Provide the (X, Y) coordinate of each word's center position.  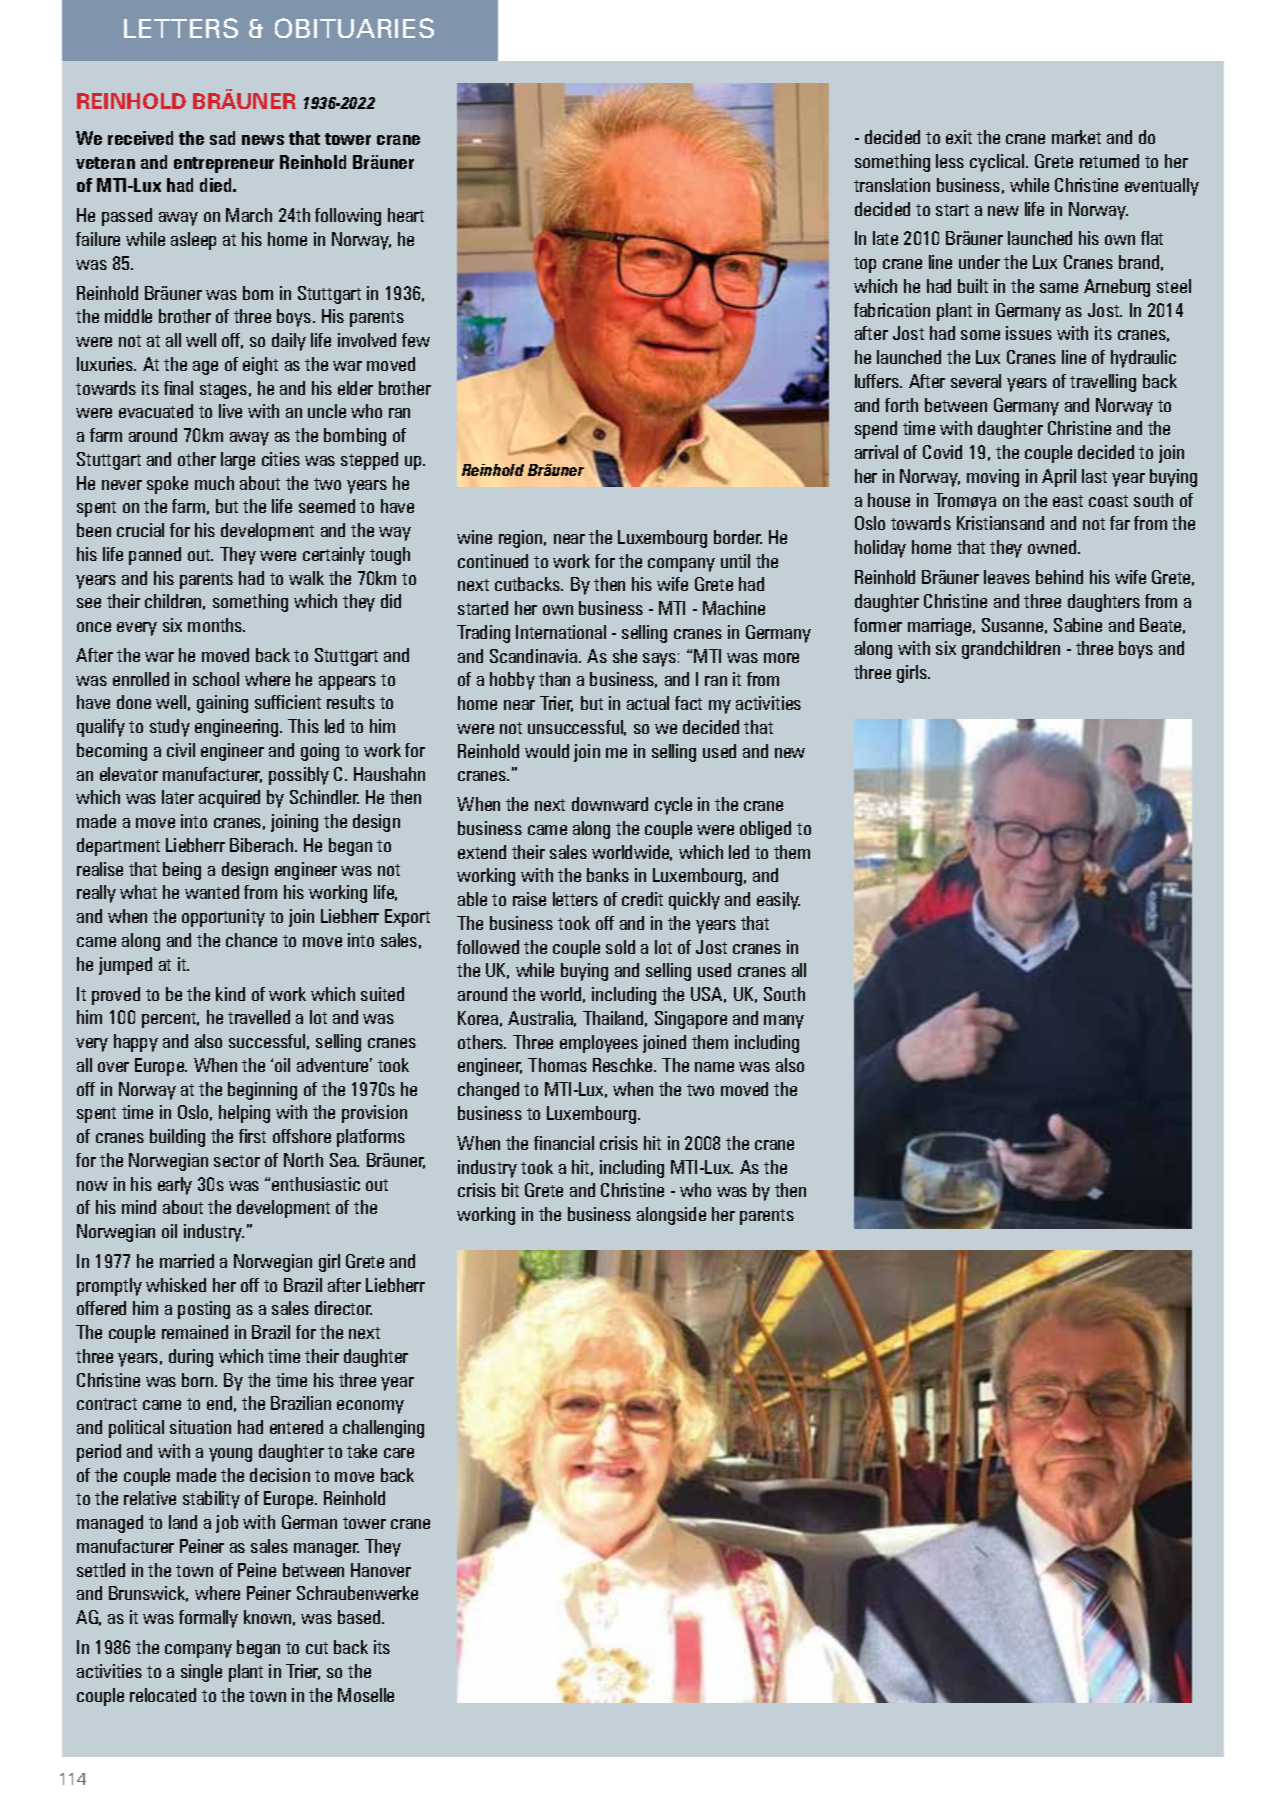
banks (608, 875)
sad (222, 138)
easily (778, 901)
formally (208, 1619)
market (1076, 137)
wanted (212, 892)
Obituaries (354, 28)
